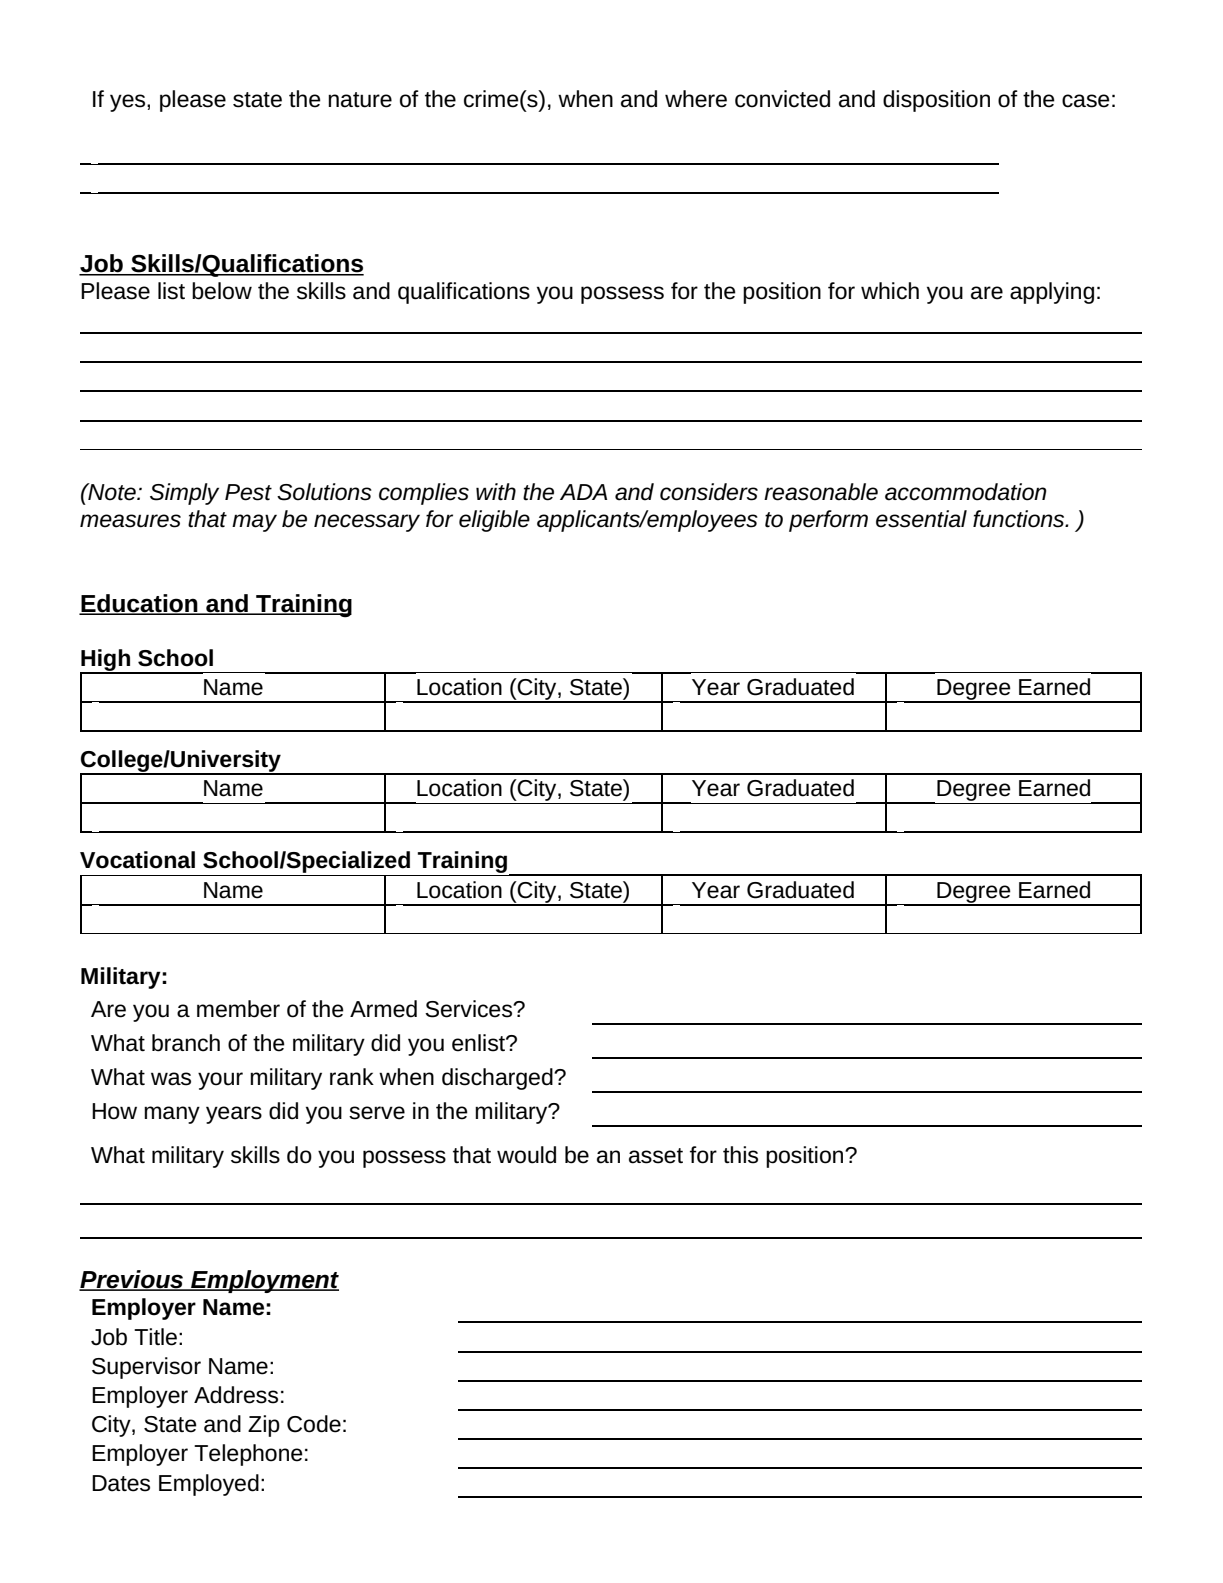 This screenshot has height=1583, width=1223. Describe the element at coordinates (1086, 101) in the screenshot. I see `case` at that location.
